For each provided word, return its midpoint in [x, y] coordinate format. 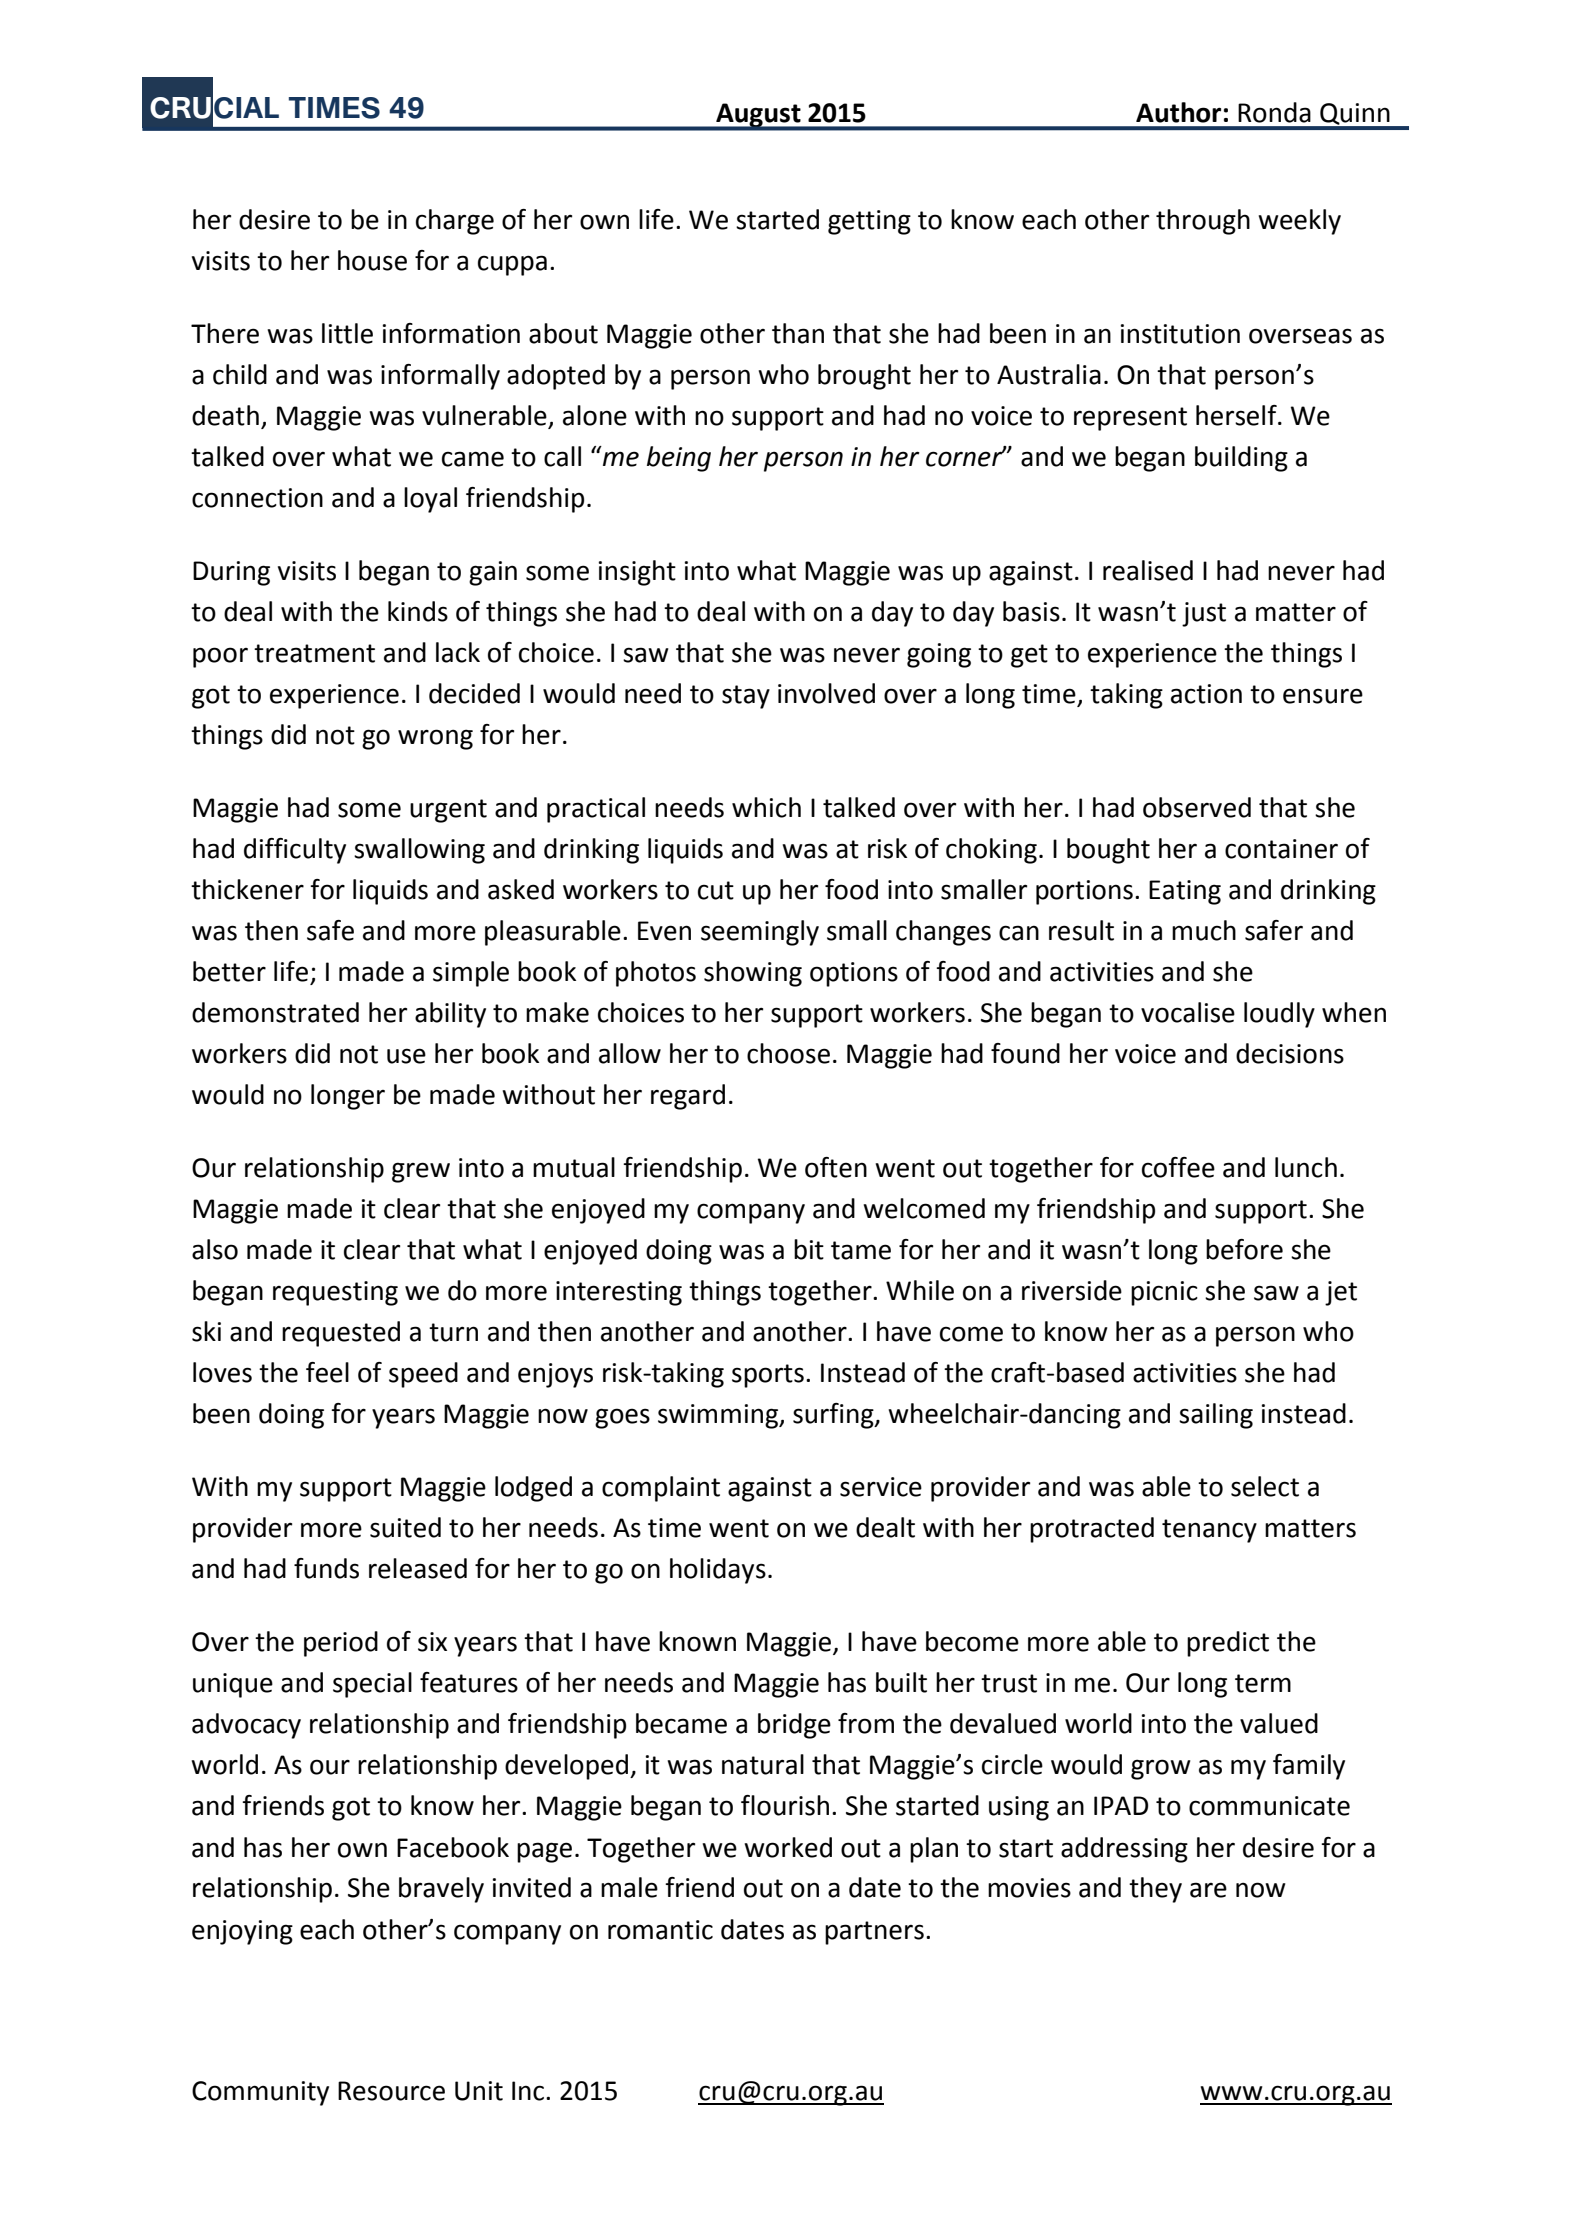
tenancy [1209, 1531]
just [1204, 614]
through [1203, 222]
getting [869, 222]
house [372, 260]
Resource [391, 2091]
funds [326, 1568]
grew [421, 1172]
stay [746, 697]
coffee [1178, 1167]
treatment [314, 653]
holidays [718, 1571]
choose [788, 1053]
